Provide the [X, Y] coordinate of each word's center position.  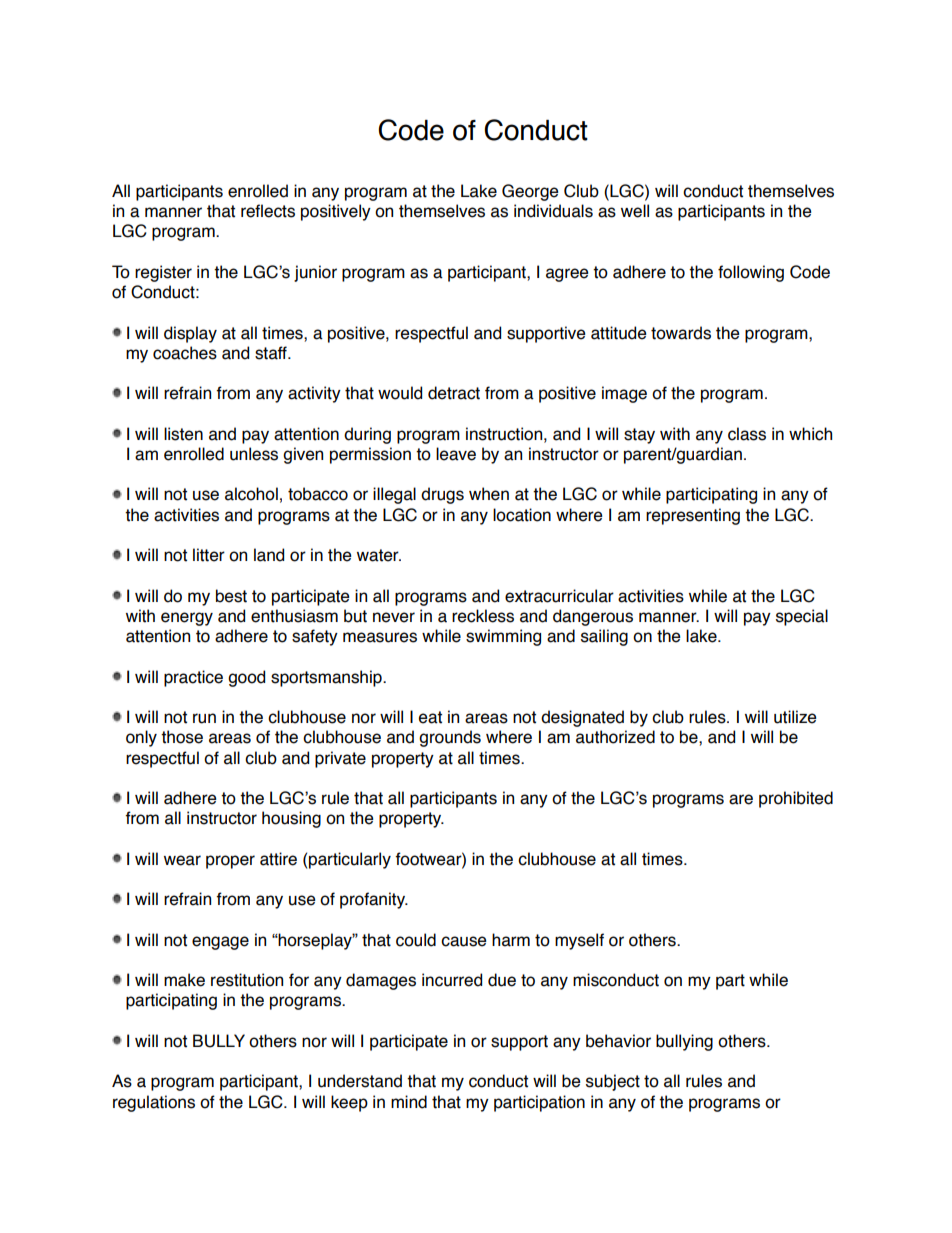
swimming [503, 637]
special [802, 617]
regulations [154, 1103]
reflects [268, 211]
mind [409, 1102]
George [530, 192]
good [246, 678]
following [751, 273]
